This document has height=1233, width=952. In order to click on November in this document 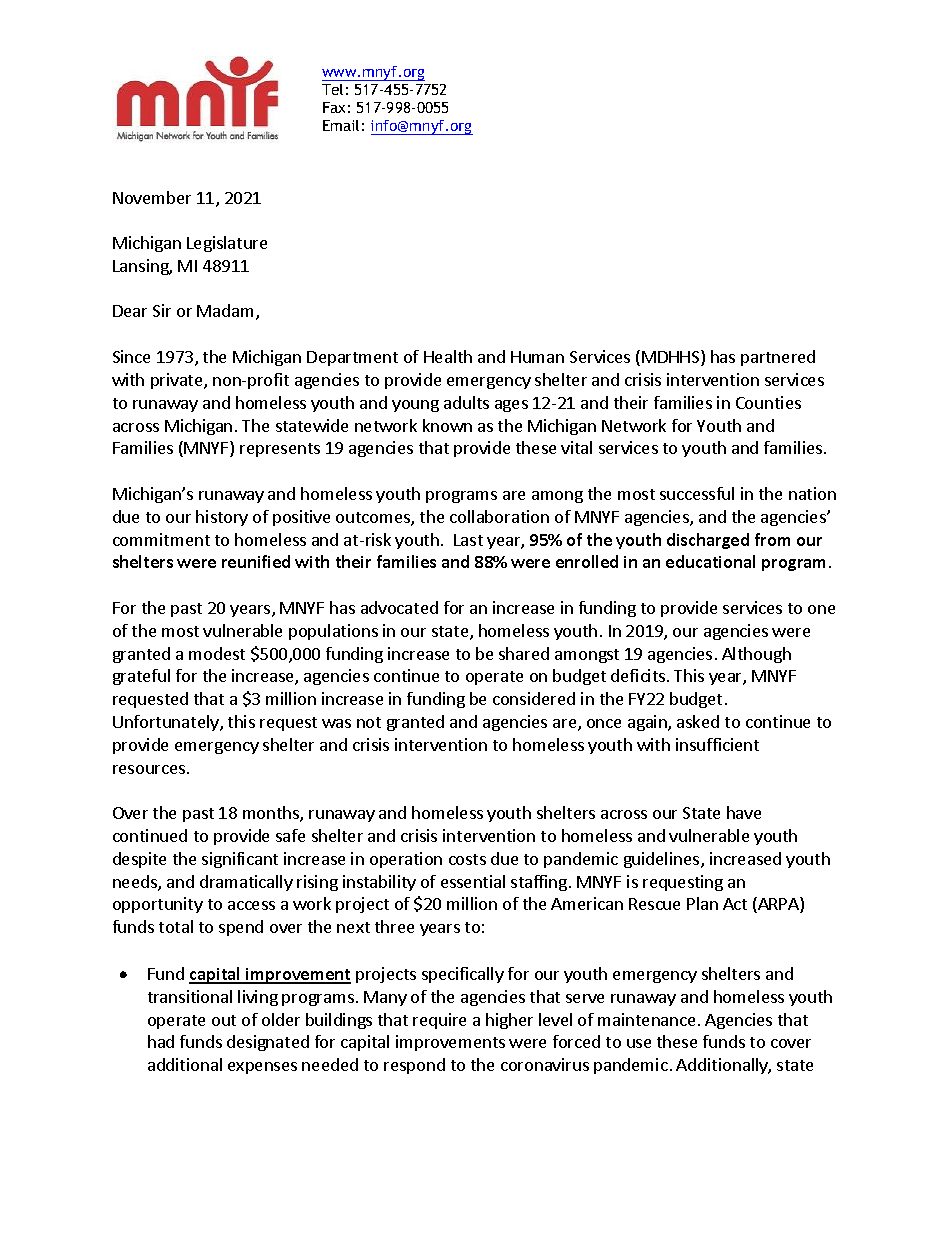, I will do `click(152, 197)`.
